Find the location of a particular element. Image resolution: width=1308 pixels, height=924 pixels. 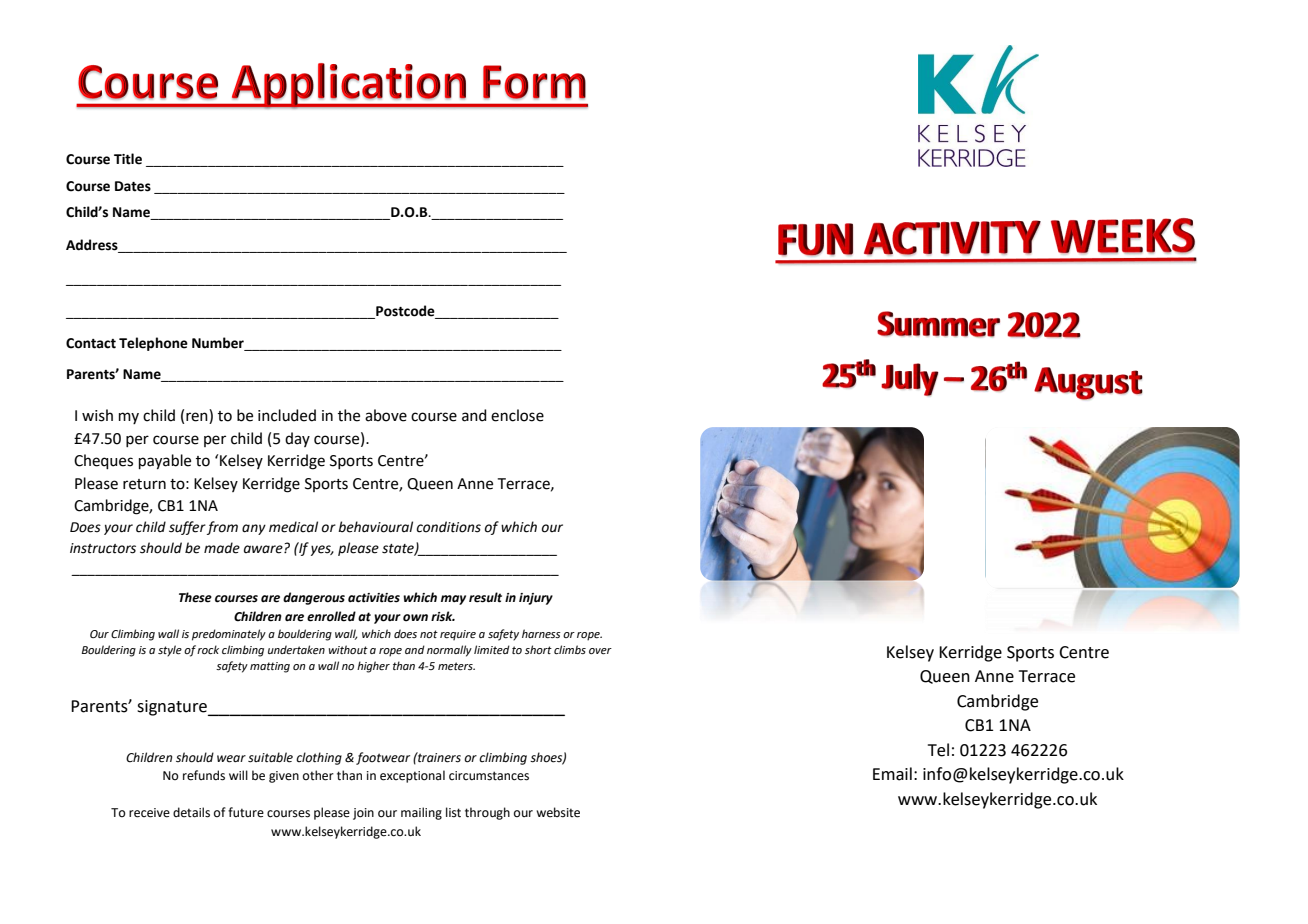

conditions is located at coordinates (448, 527).
